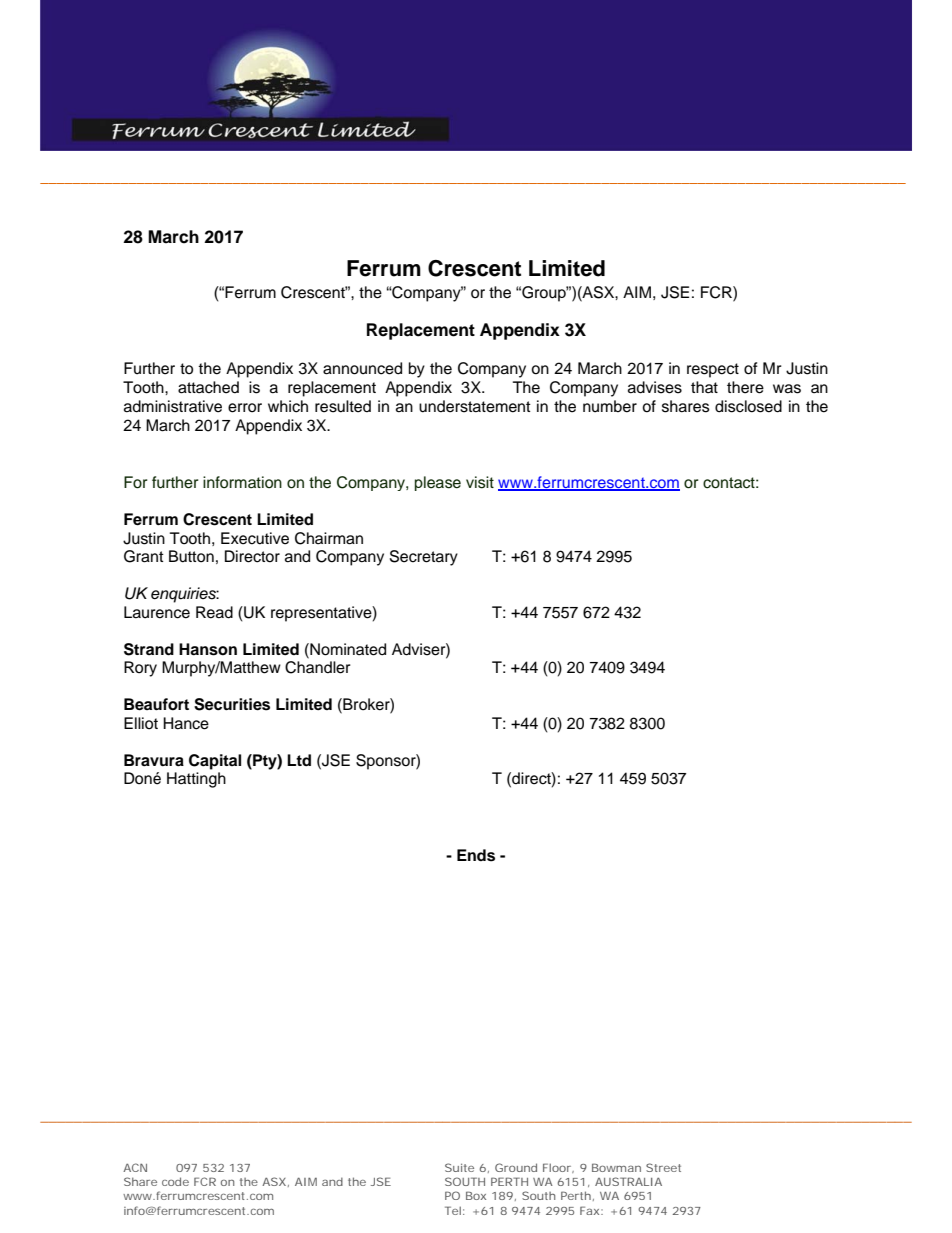 The image size is (952, 1233). What do you see at coordinates (748, 406) in the screenshot?
I see `disclosed` at bounding box center [748, 406].
